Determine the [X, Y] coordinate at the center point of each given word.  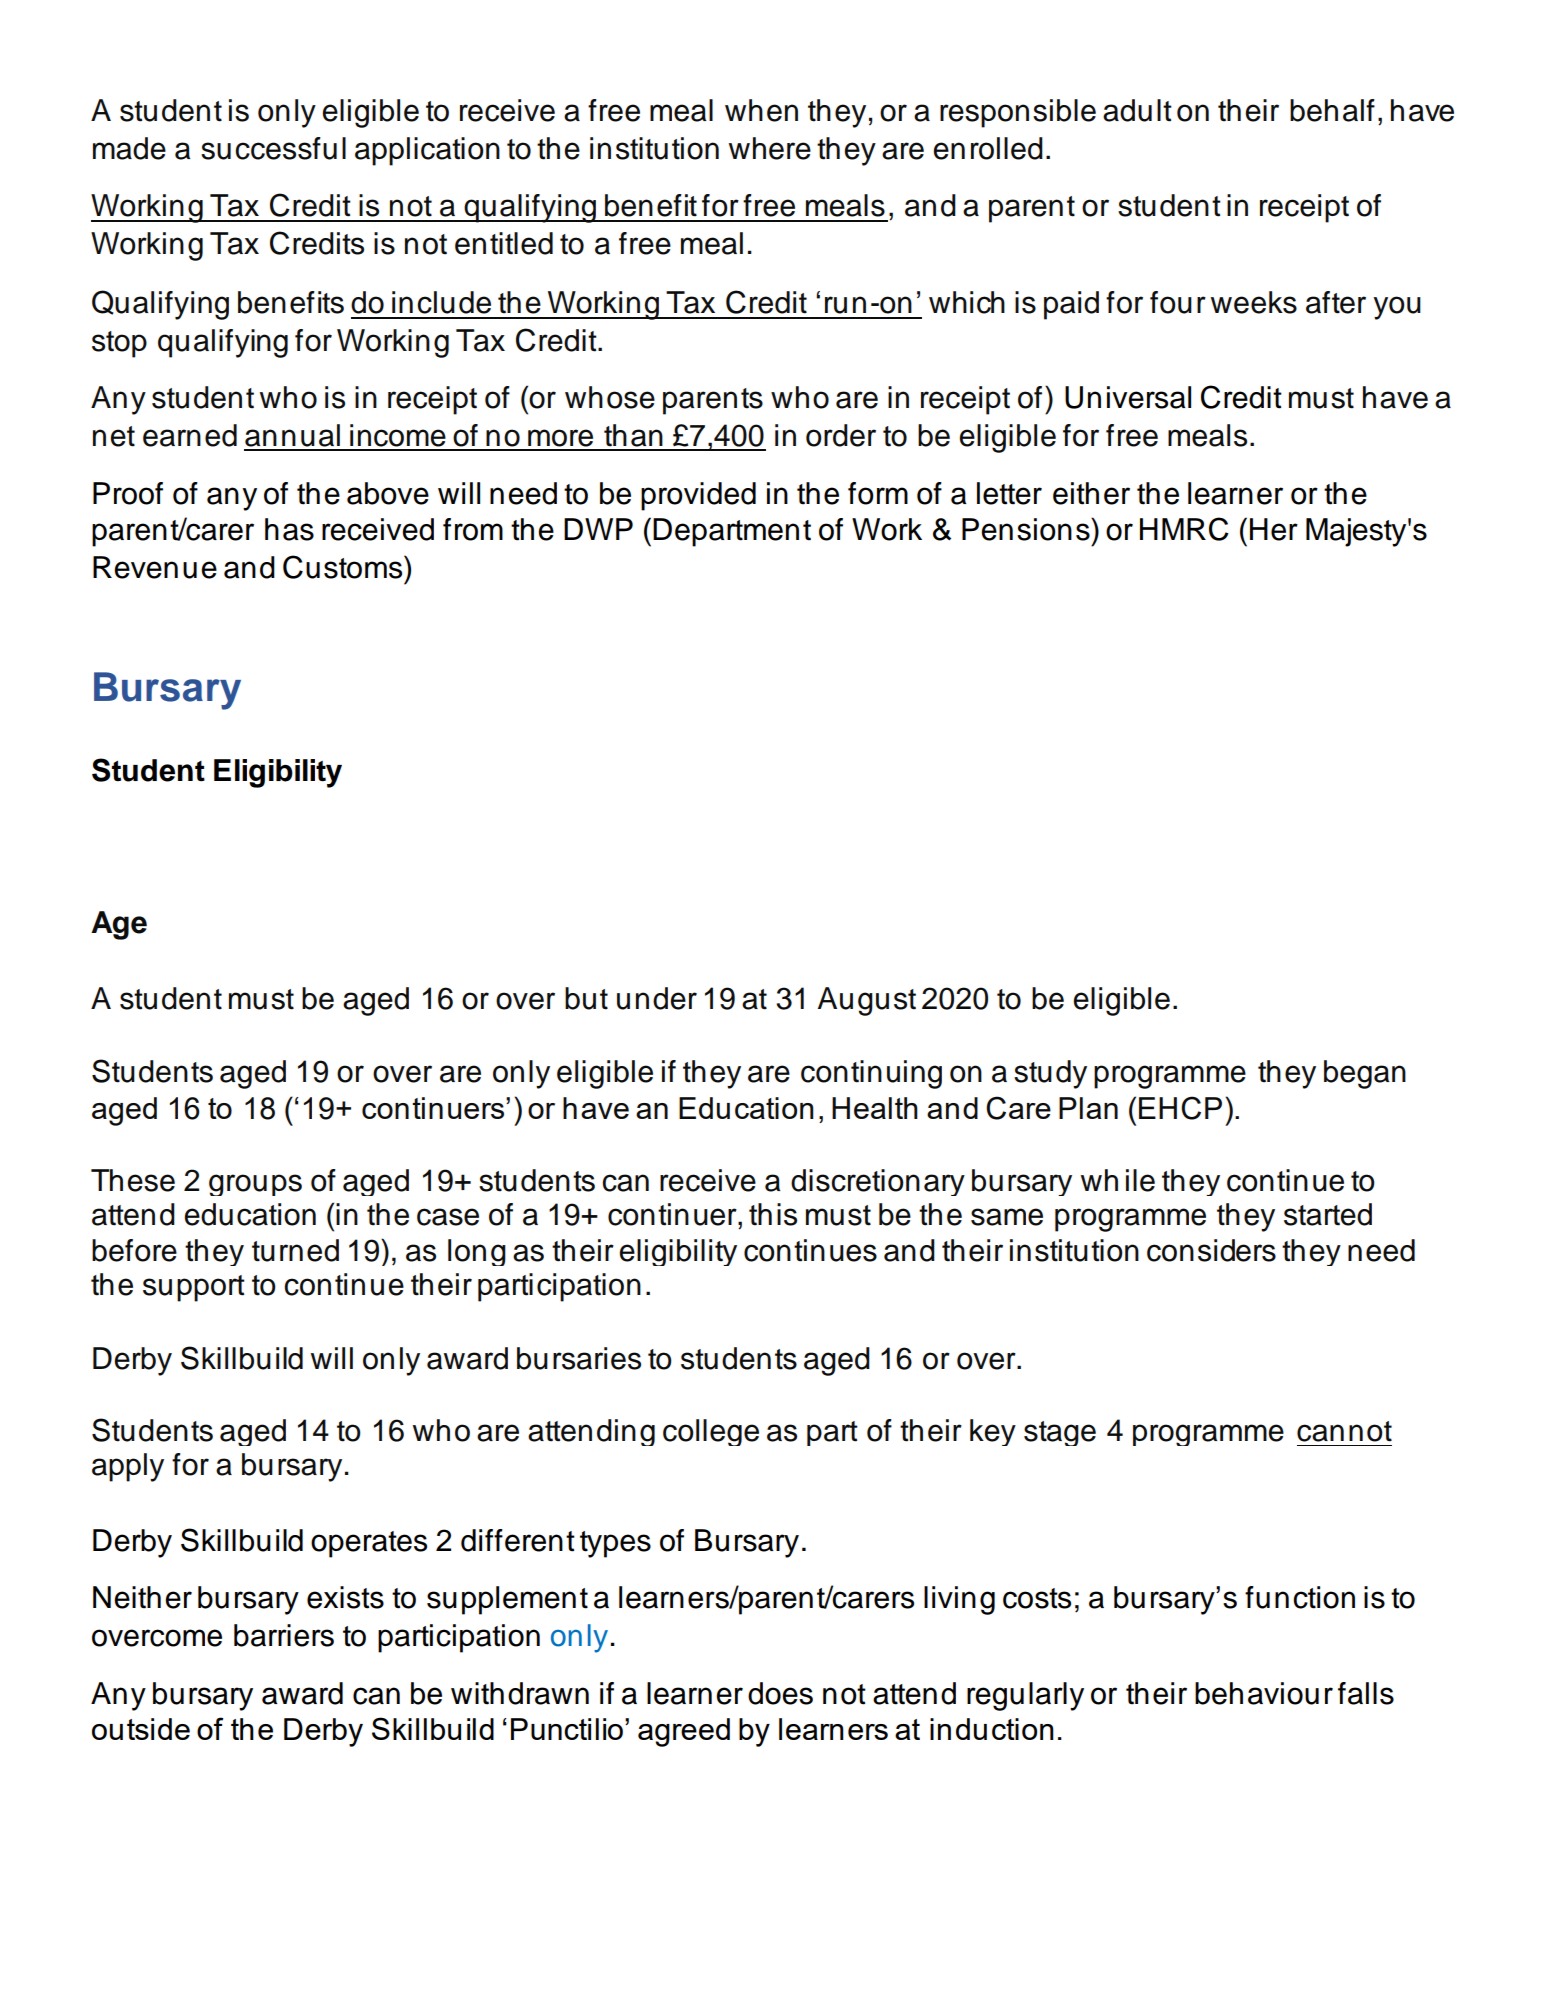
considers [1211, 1250]
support [194, 1288]
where [770, 148]
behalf [1332, 110]
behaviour [1264, 1693]
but [586, 998]
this [773, 1214]
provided [698, 496]
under [657, 998]
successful [273, 148]
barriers [284, 1635]
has [289, 529]
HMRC [1184, 529]
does [780, 1693]
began [1365, 1074]
